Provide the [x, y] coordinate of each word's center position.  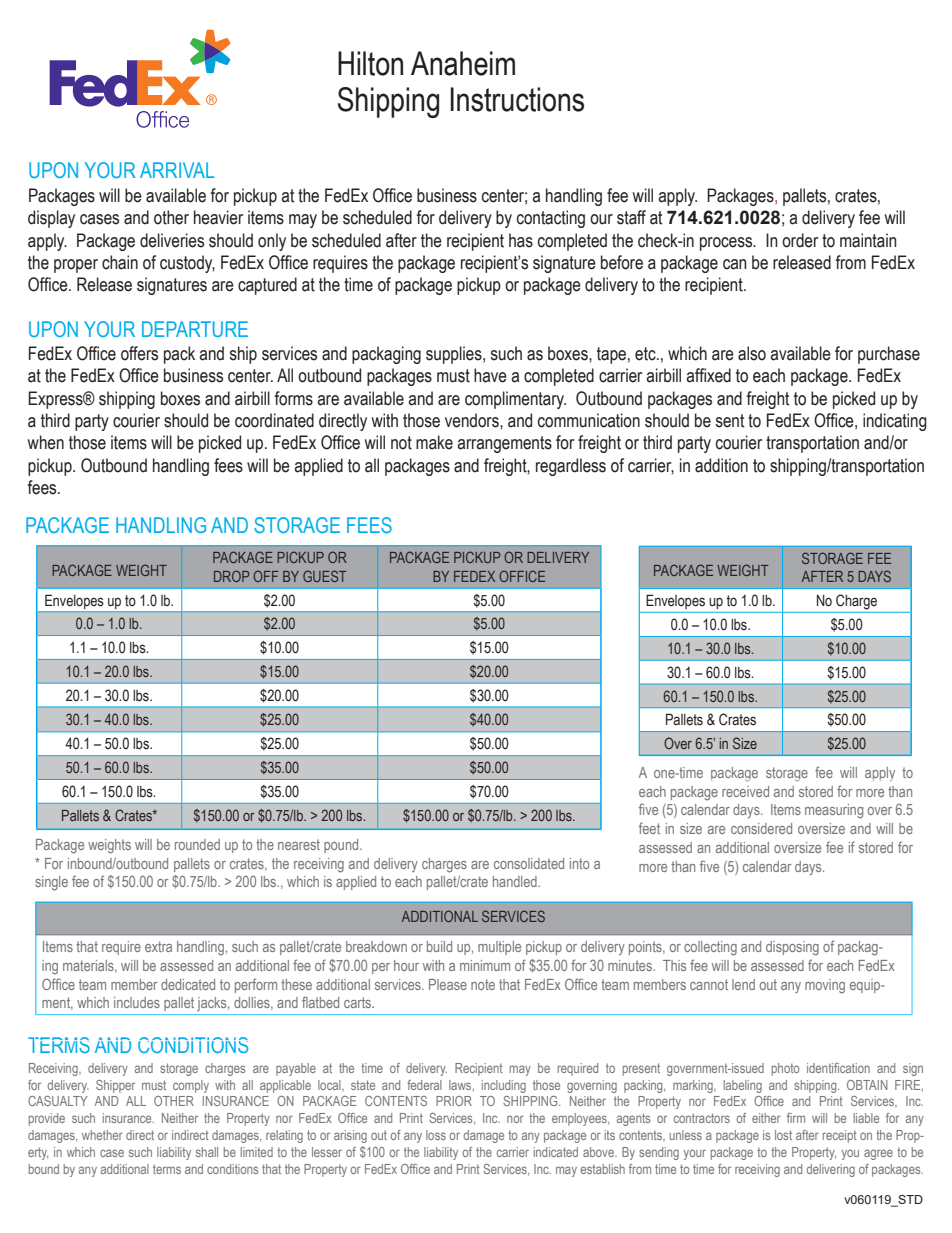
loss [436, 1135]
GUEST [324, 576]
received [745, 791]
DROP [231, 576]
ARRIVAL [177, 170]
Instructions [517, 99]
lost [783, 1135]
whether [102, 1135]
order [800, 240]
